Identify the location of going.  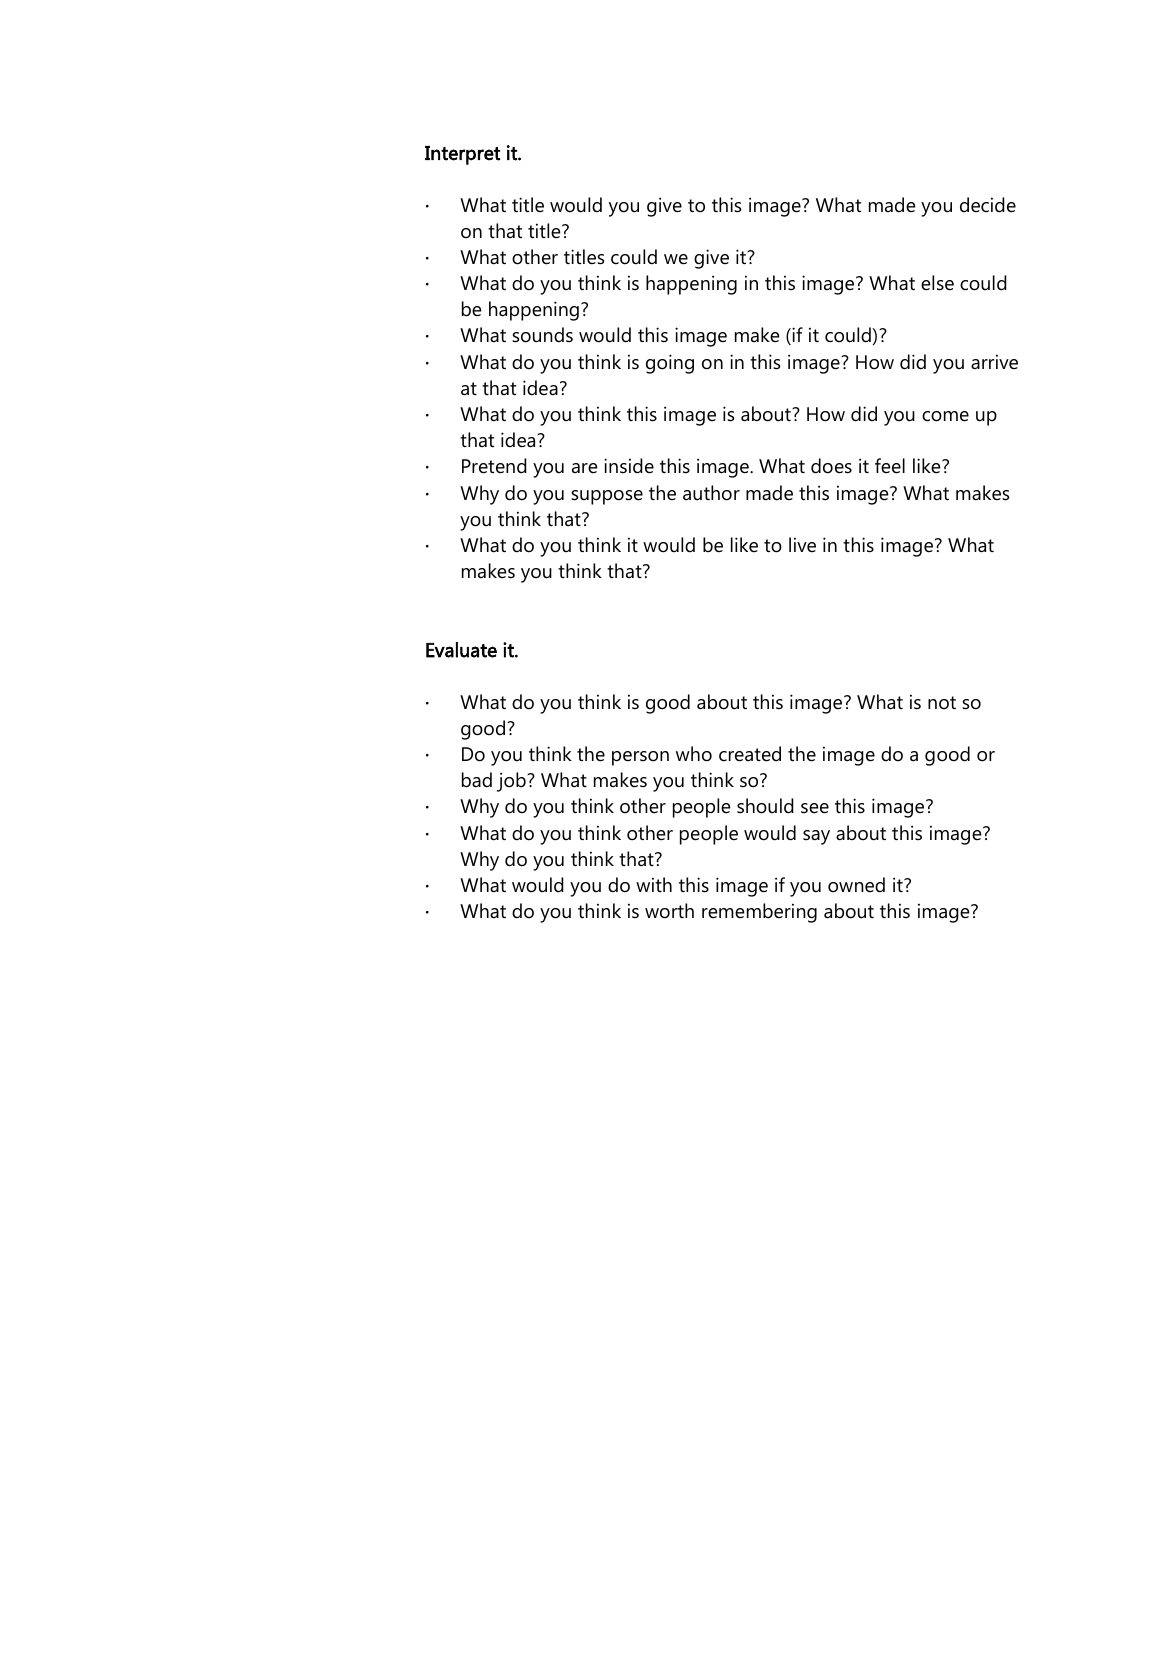
(670, 364).
